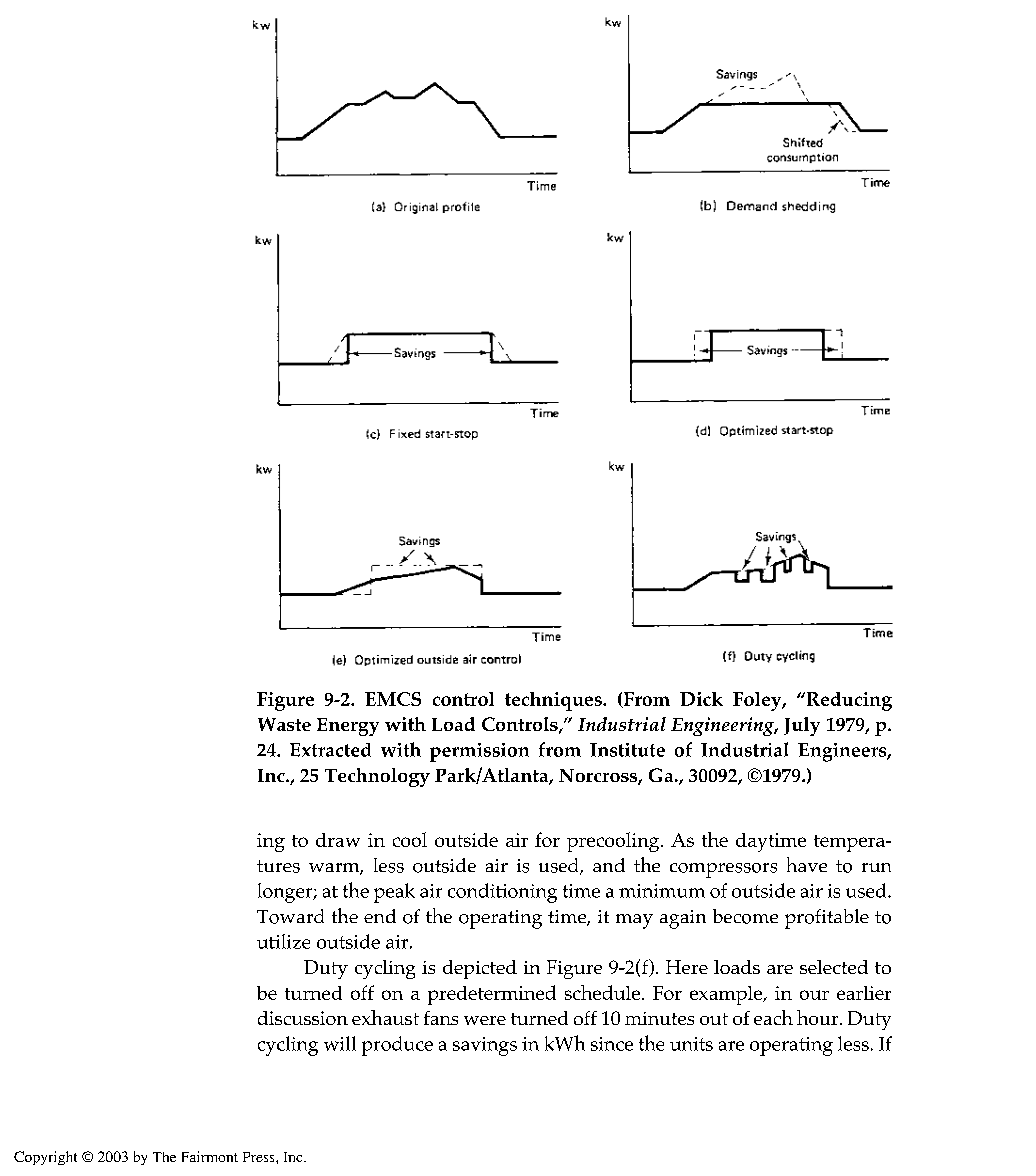 Image resolution: width=1036 pixels, height=1176 pixels. What do you see at coordinates (284, 724) in the screenshot?
I see `Waste` at bounding box center [284, 724].
